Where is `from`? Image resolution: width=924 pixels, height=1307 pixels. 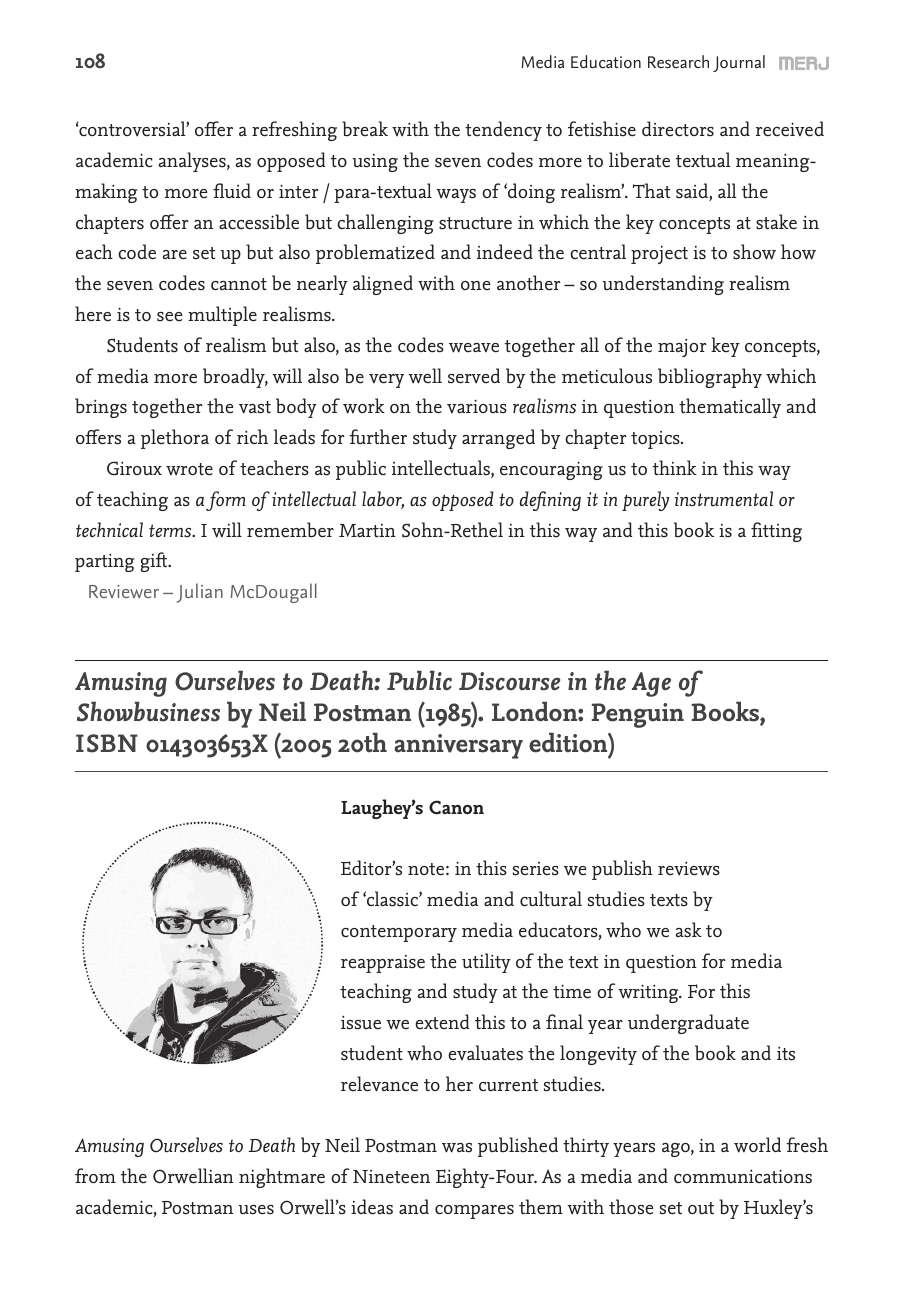 from is located at coordinates (95, 1175).
